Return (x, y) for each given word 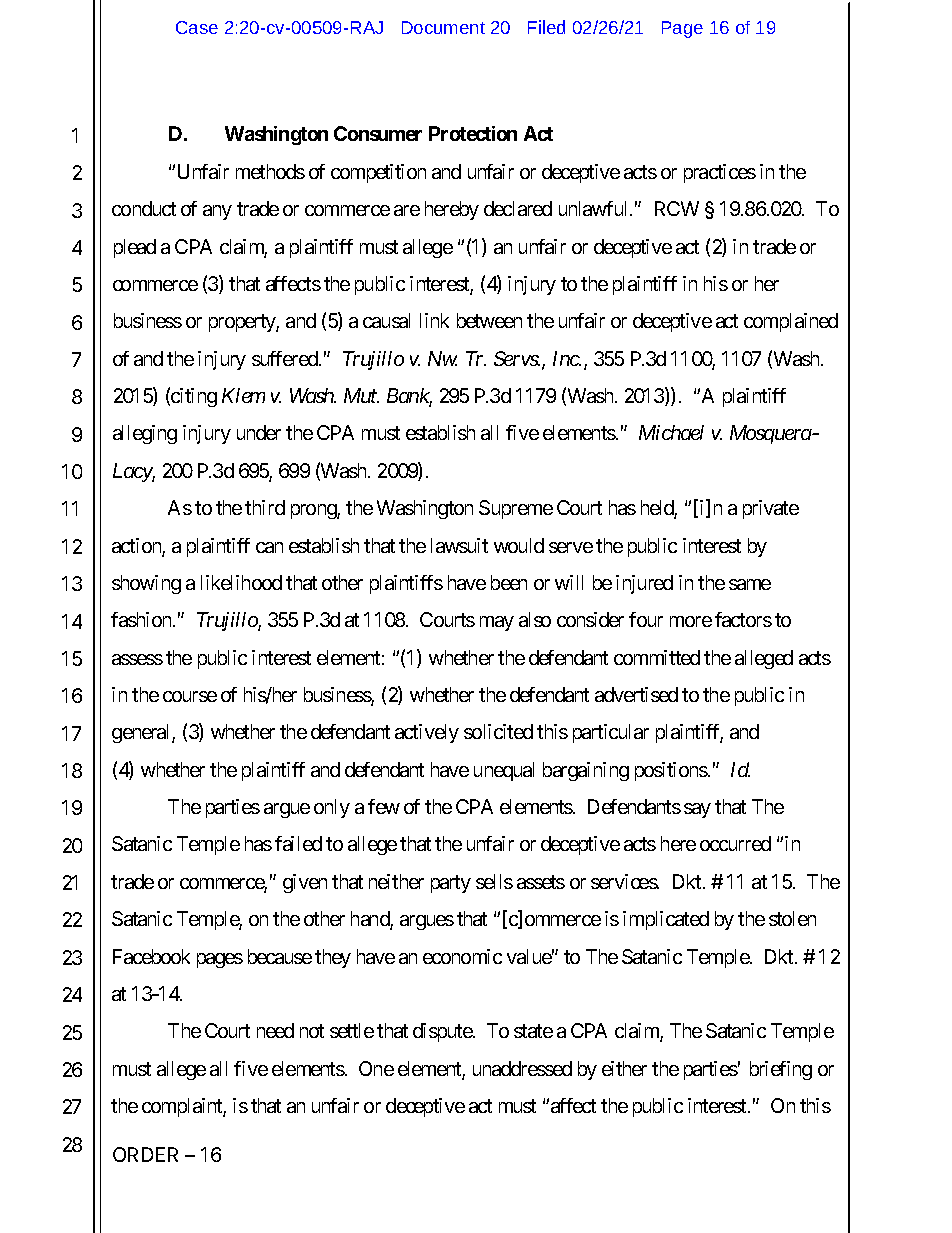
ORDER (145, 1154)
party (451, 884)
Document (443, 27)
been (509, 582)
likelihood (241, 582)
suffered (286, 358)
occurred (735, 843)
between (489, 320)
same (750, 584)
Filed (546, 27)
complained (791, 322)
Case (197, 27)
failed (298, 843)
